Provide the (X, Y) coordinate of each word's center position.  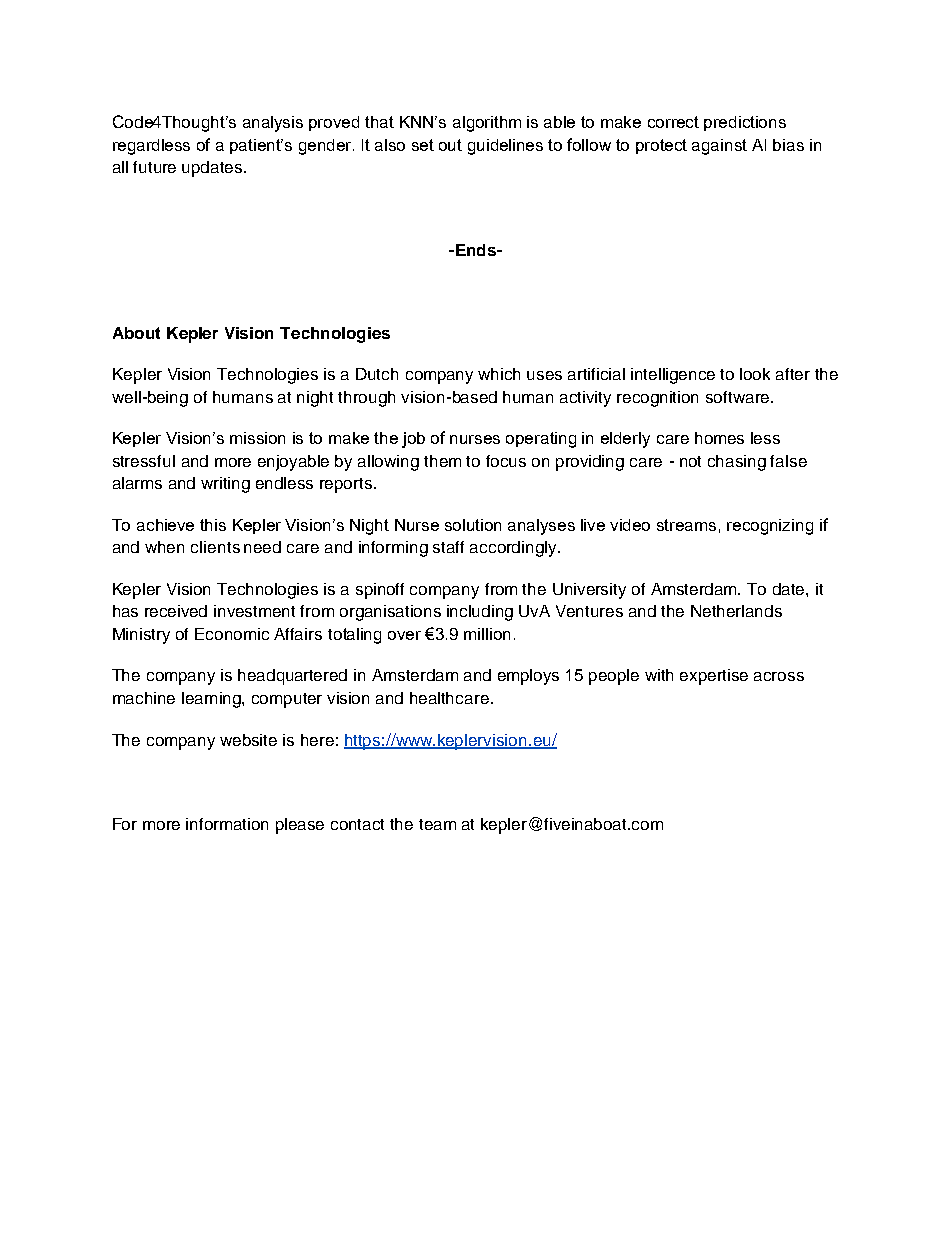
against (719, 147)
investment (254, 611)
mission (257, 438)
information (227, 824)
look (755, 374)
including (480, 613)
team (437, 824)
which (499, 374)
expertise (714, 677)
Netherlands (736, 611)
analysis (273, 124)
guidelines (505, 147)
